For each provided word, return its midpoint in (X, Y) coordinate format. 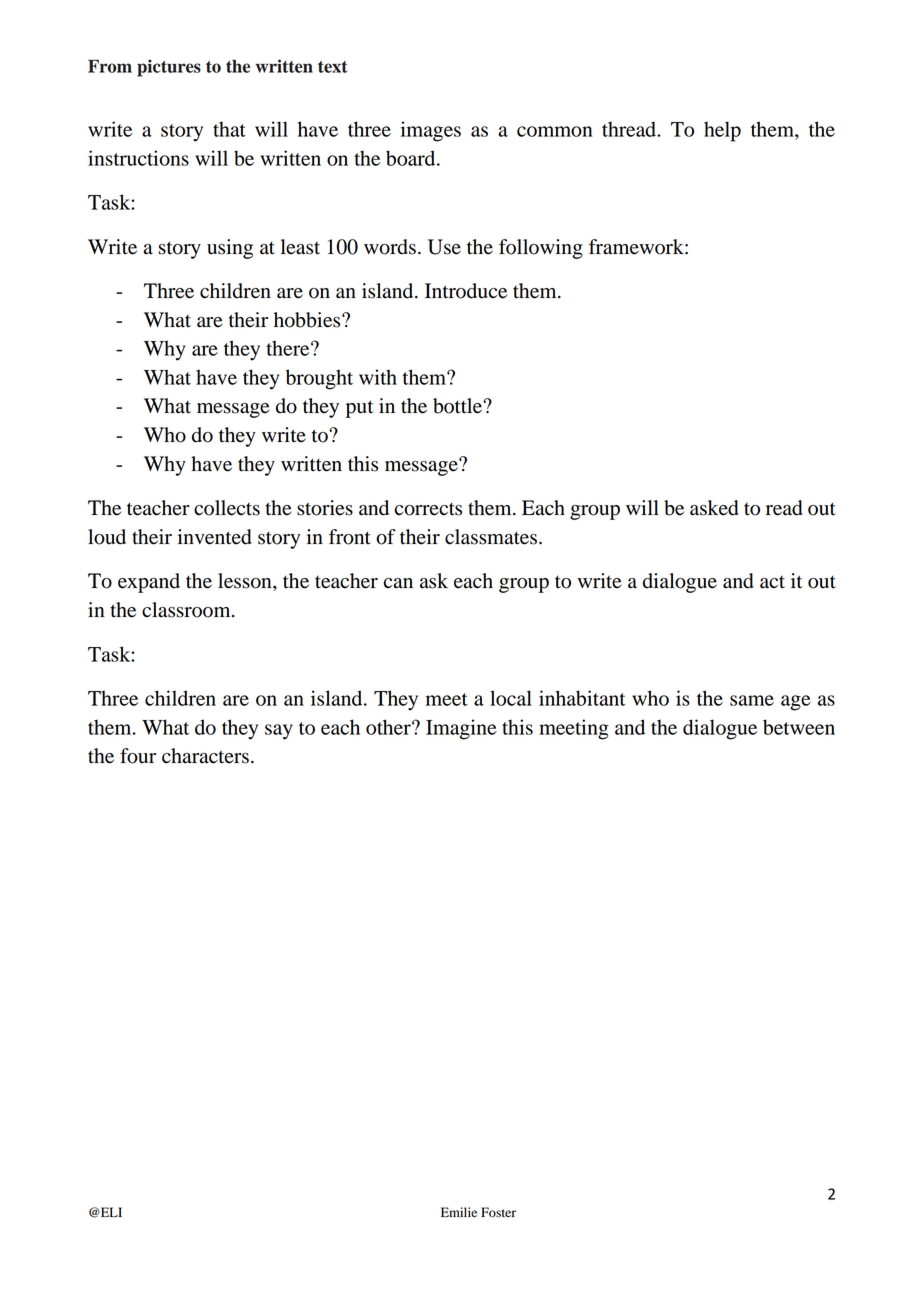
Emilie (459, 1212)
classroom (187, 610)
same (752, 700)
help (722, 131)
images (431, 131)
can (398, 583)
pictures (169, 68)
